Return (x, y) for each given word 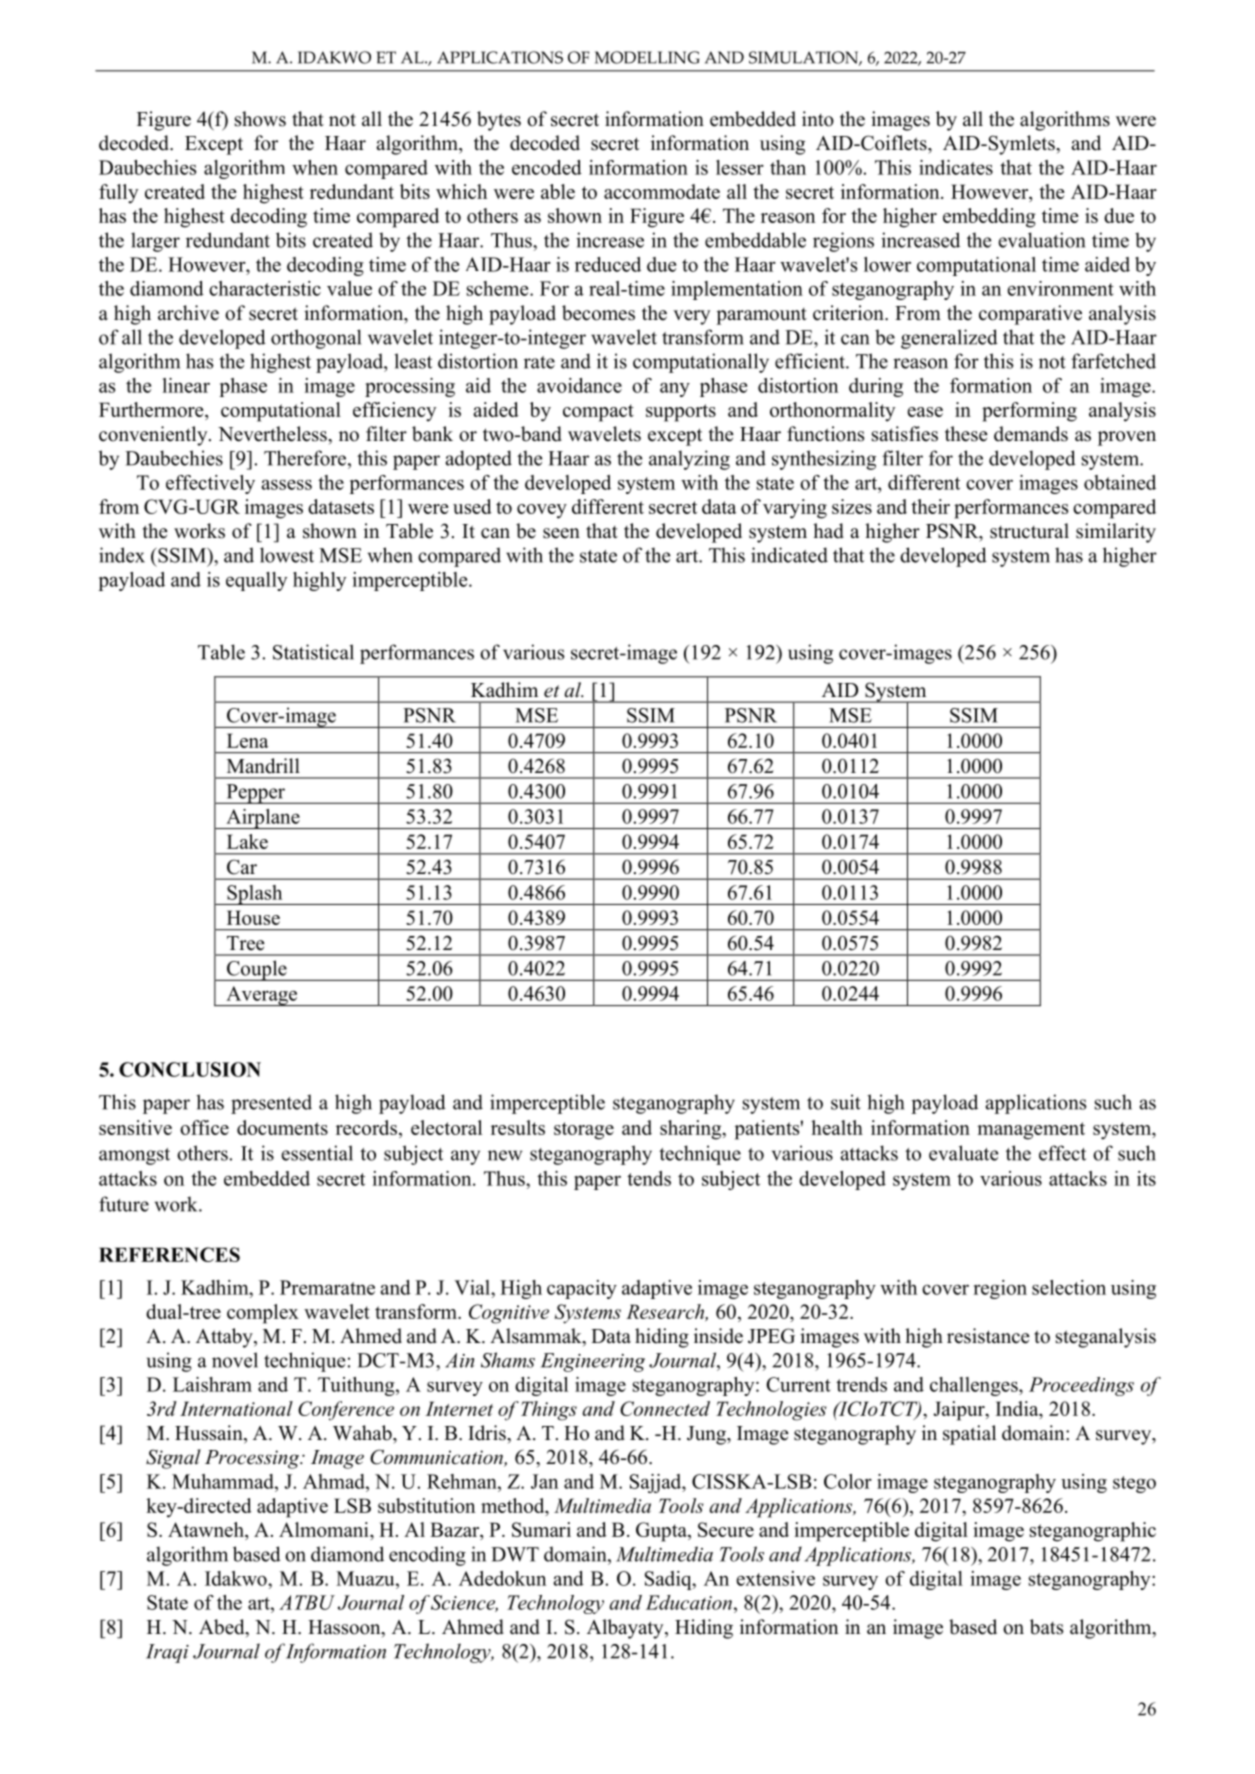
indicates (956, 167)
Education (689, 1602)
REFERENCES (169, 1254)
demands (1031, 434)
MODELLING (647, 57)
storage (584, 1131)
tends (649, 1178)
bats (1046, 1627)
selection (1069, 1287)
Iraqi (167, 1653)
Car (242, 867)
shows (260, 119)
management (1031, 1131)
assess (286, 484)
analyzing (689, 460)
